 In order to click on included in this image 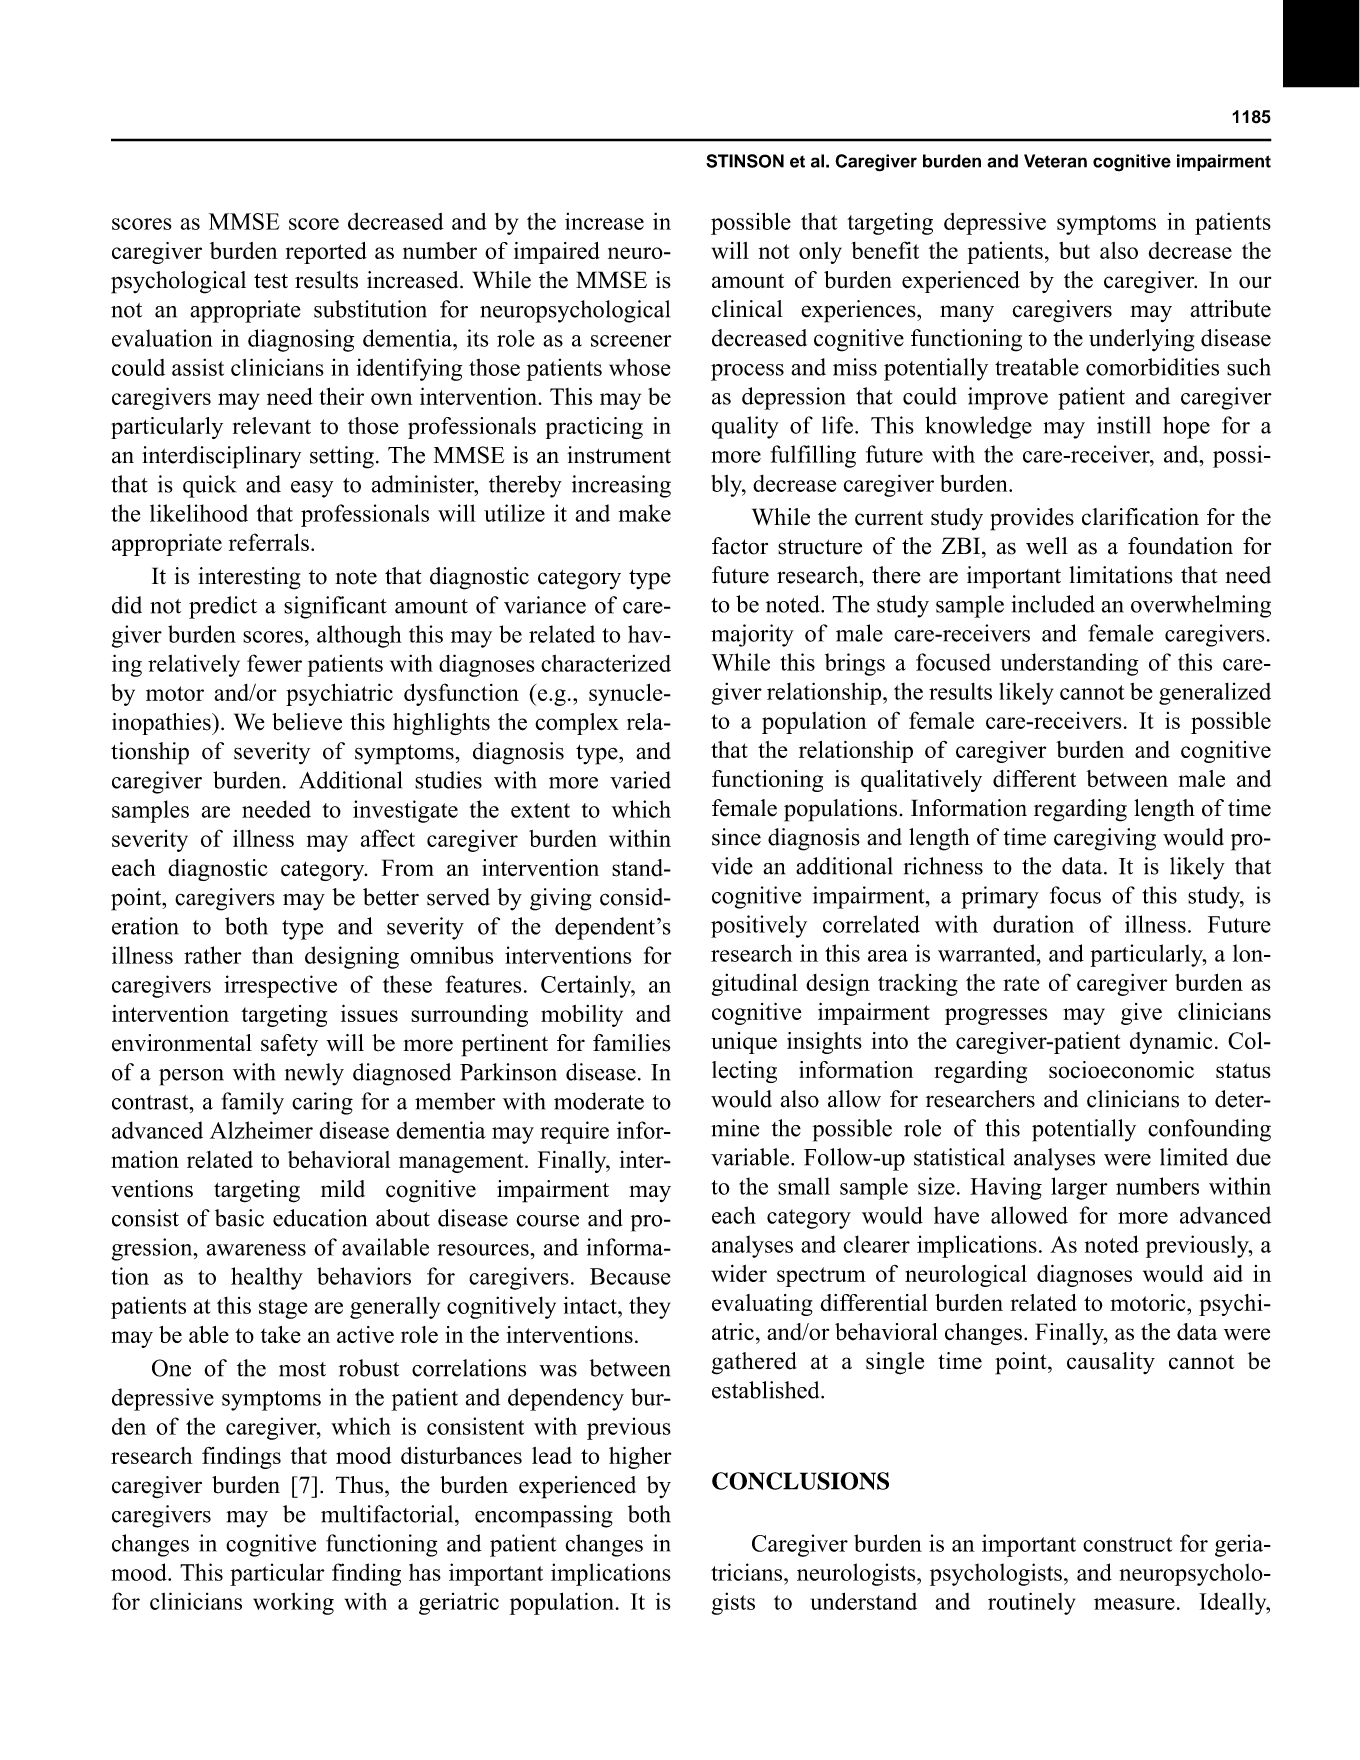, I will do `click(1053, 604)`.
